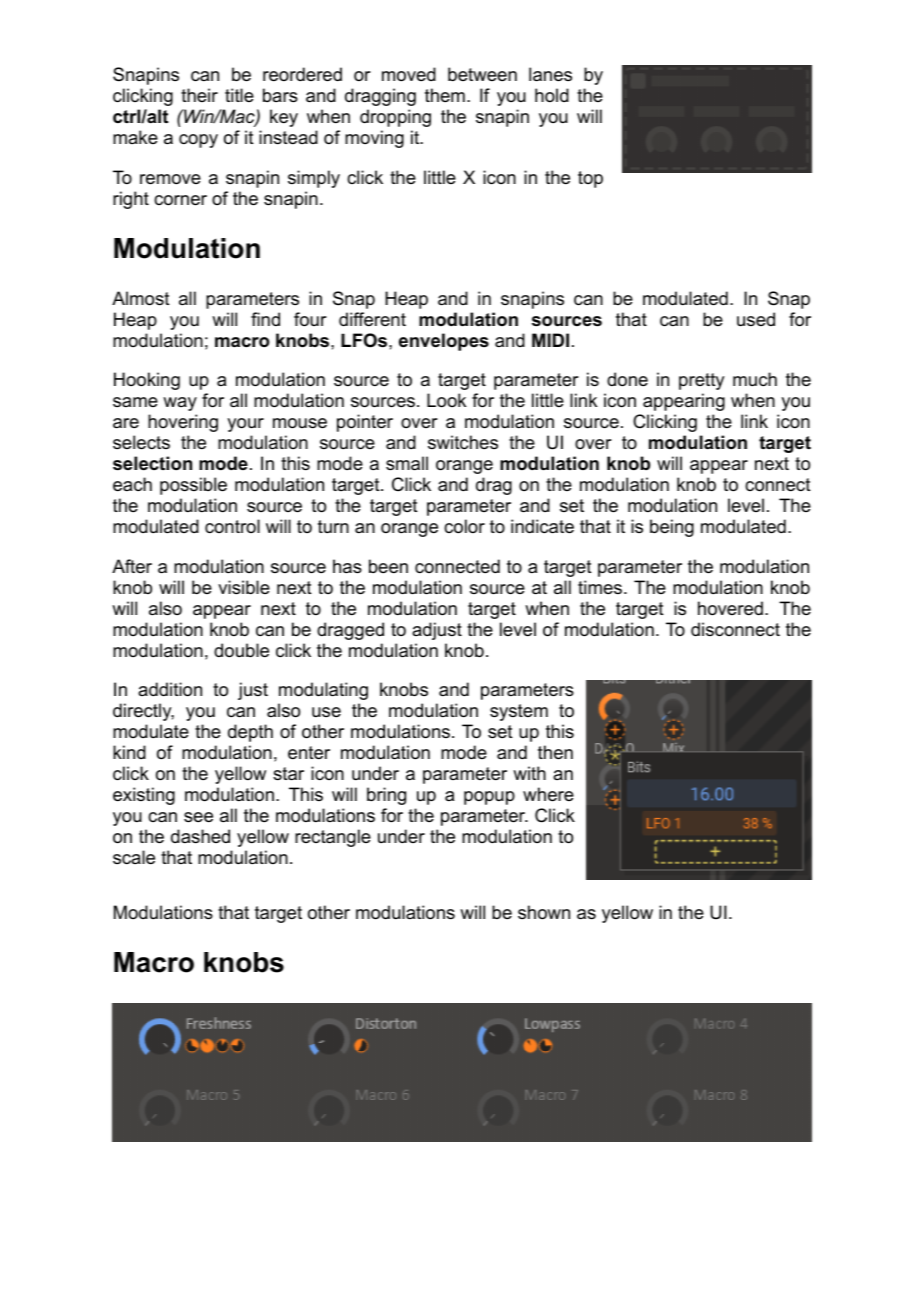 This page has width=924, height=1308. What do you see at coordinates (548, 794) in the page?
I see `where` at bounding box center [548, 794].
